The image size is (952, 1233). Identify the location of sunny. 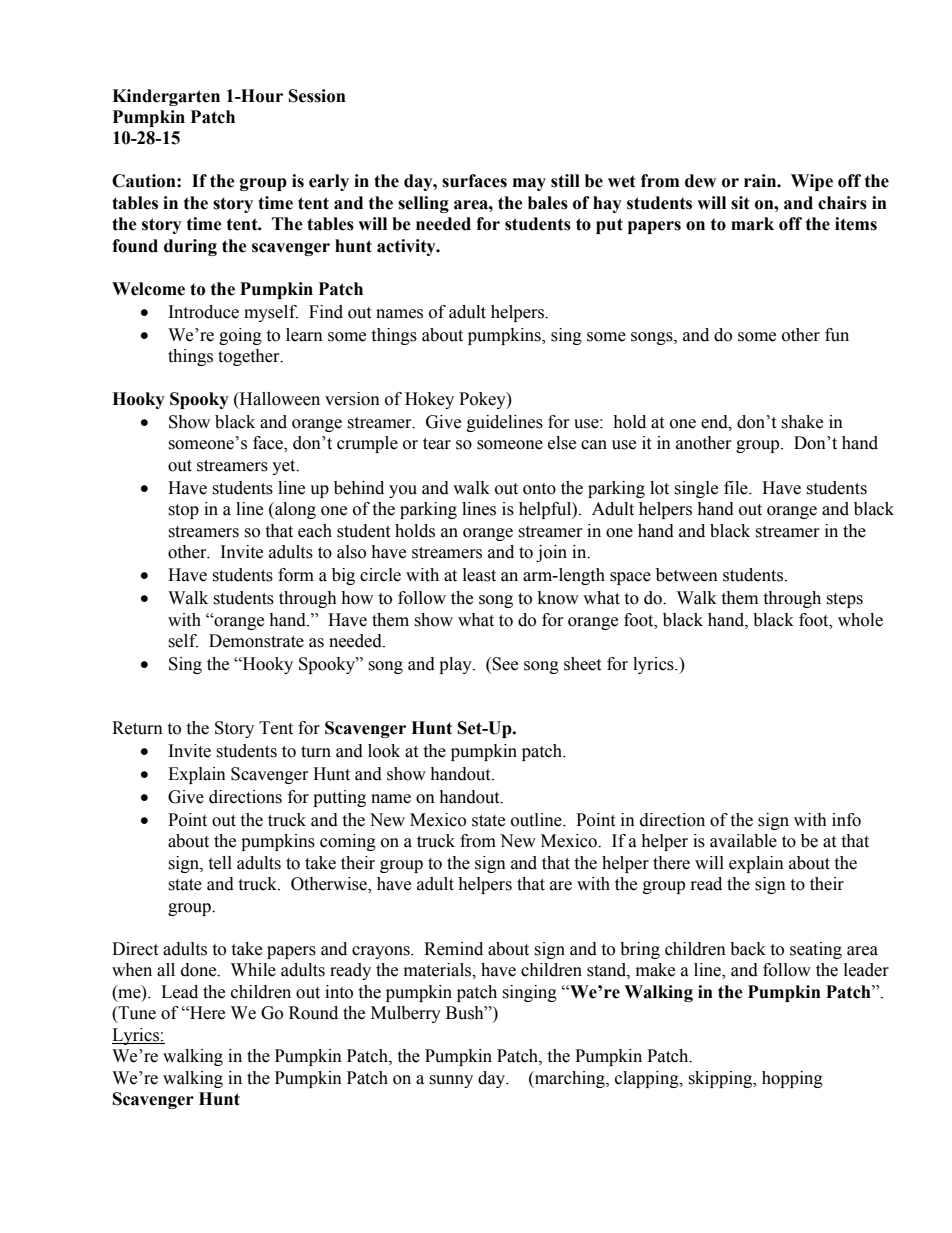
(451, 1081).
